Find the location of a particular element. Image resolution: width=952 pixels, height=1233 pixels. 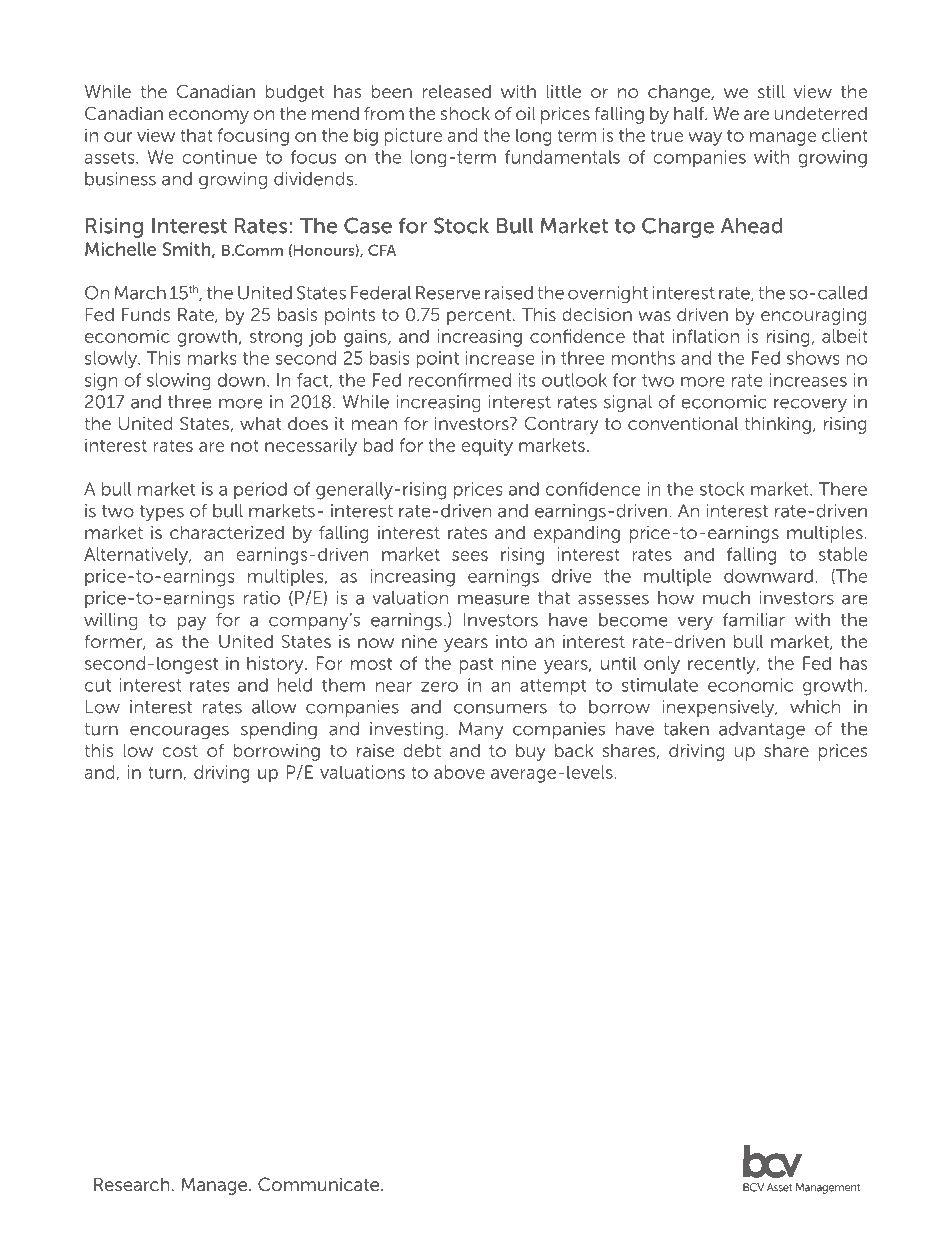

Research is located at coordinates (131, 1184).
